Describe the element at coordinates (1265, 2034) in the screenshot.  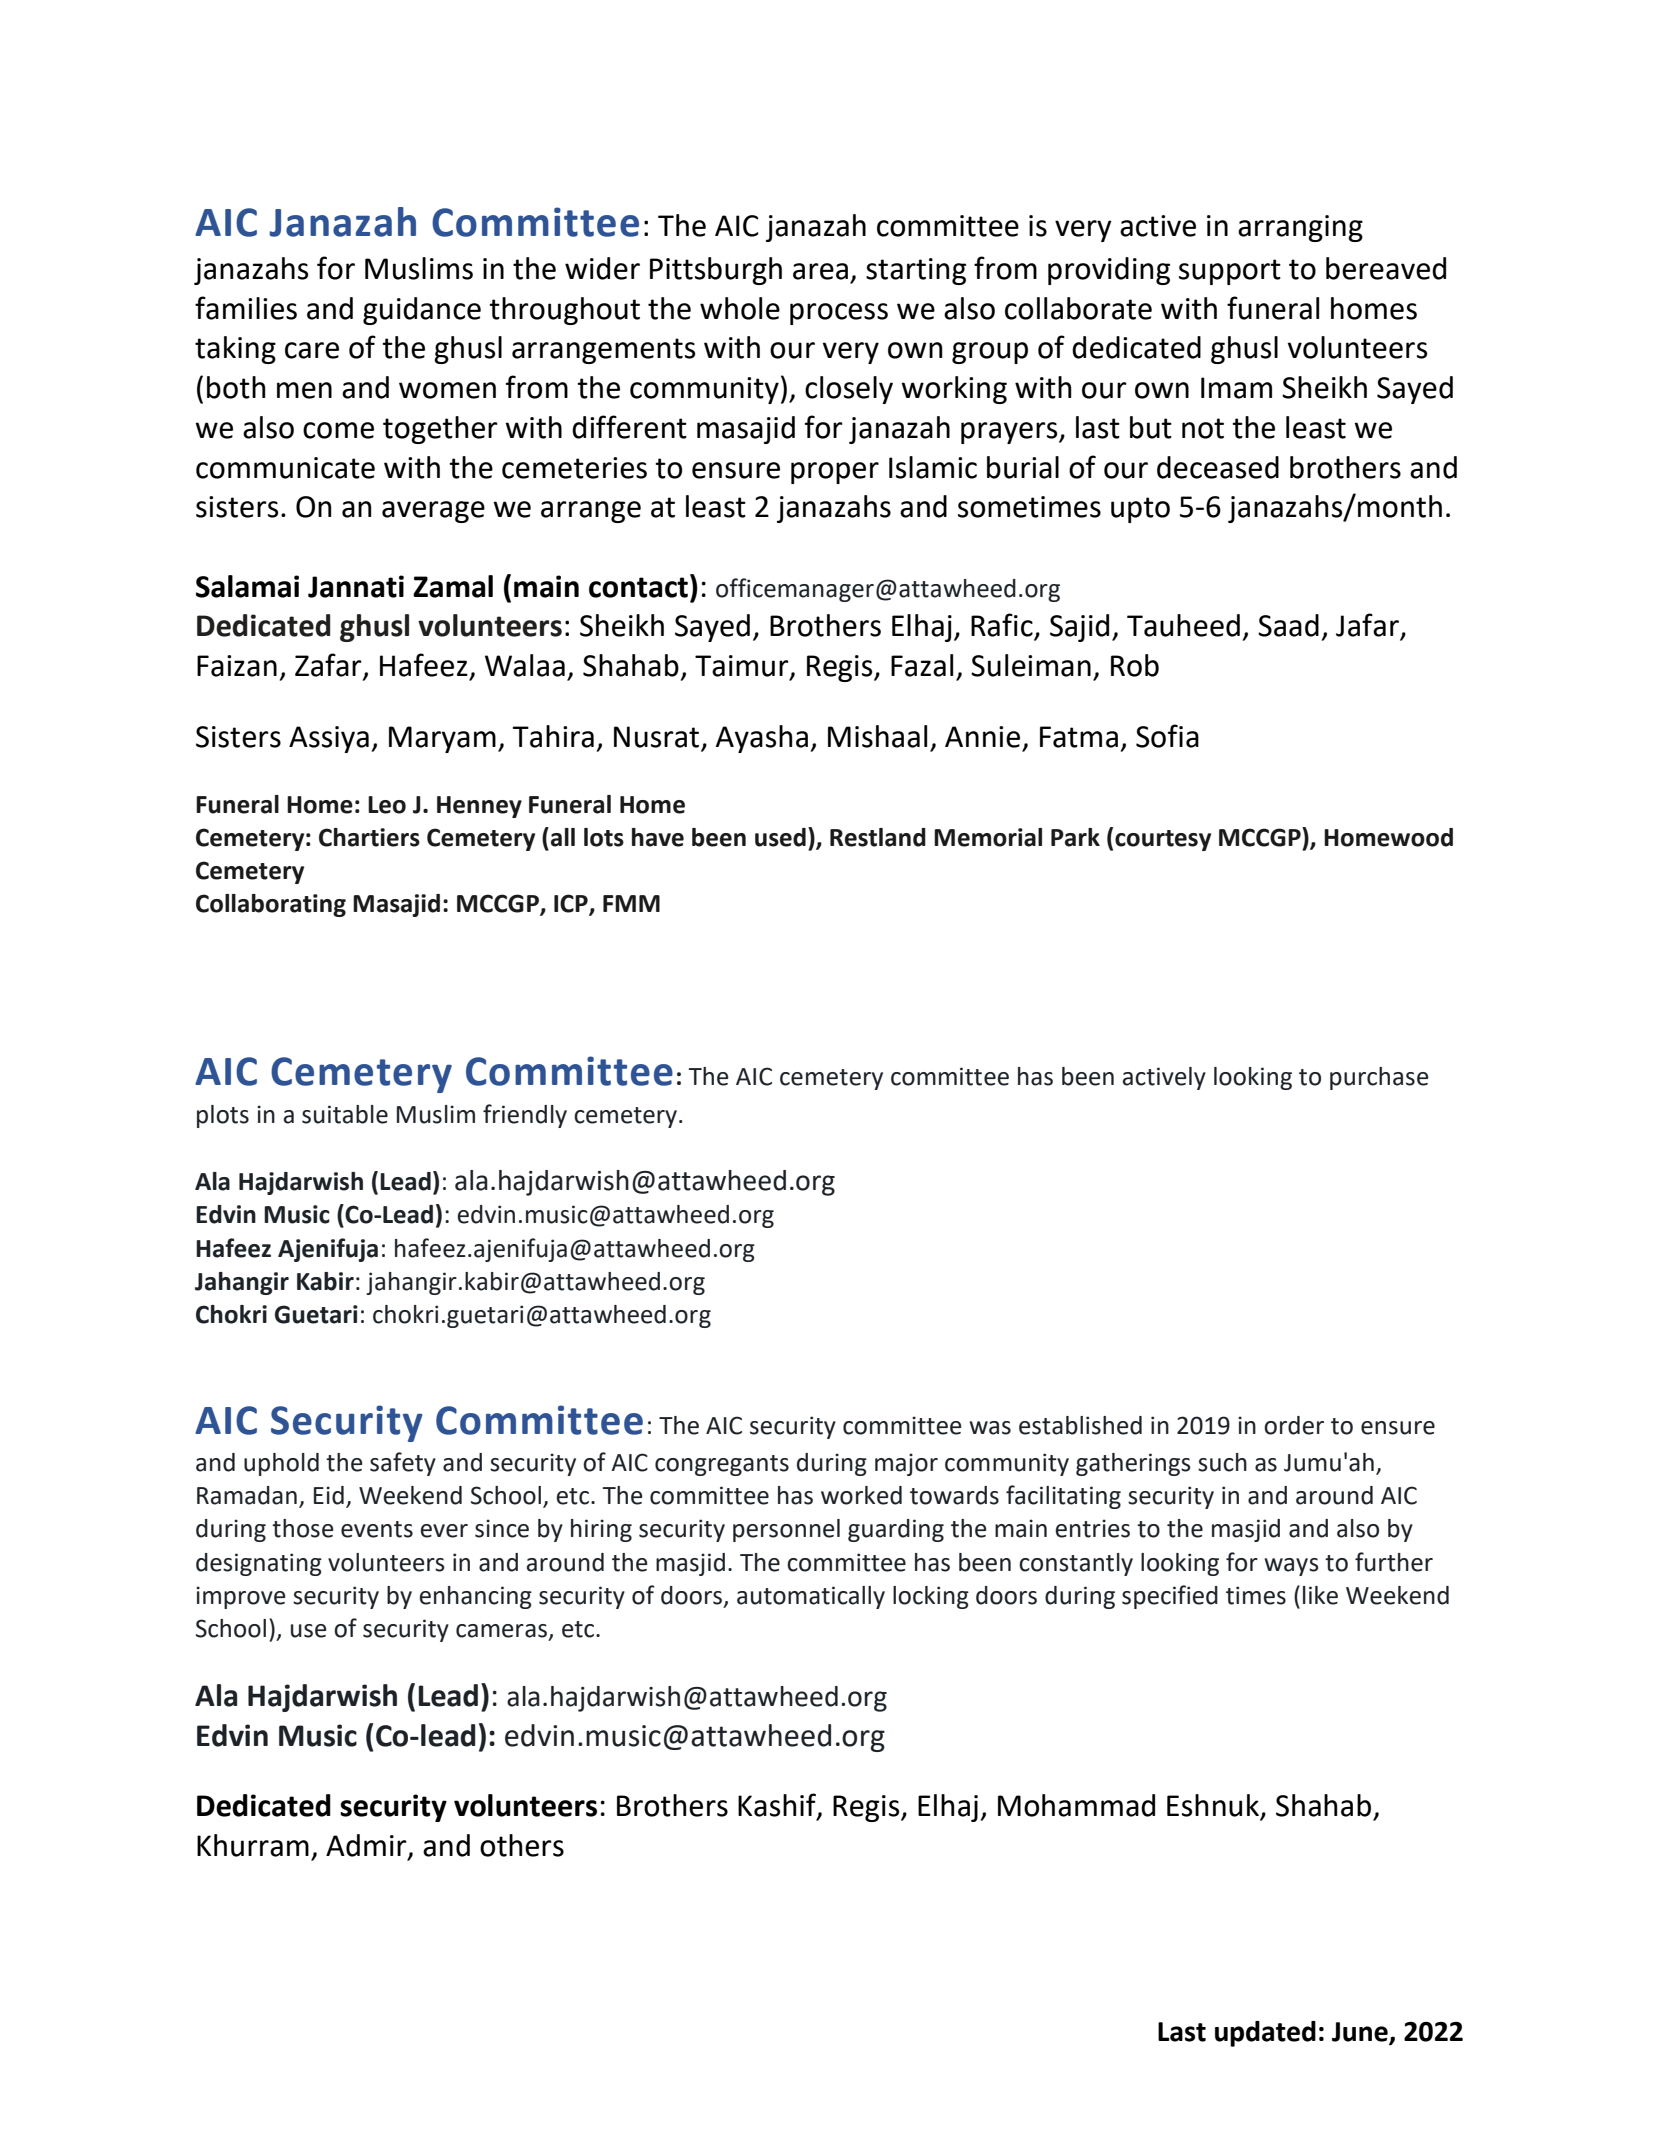
I see `updated` at that location.
